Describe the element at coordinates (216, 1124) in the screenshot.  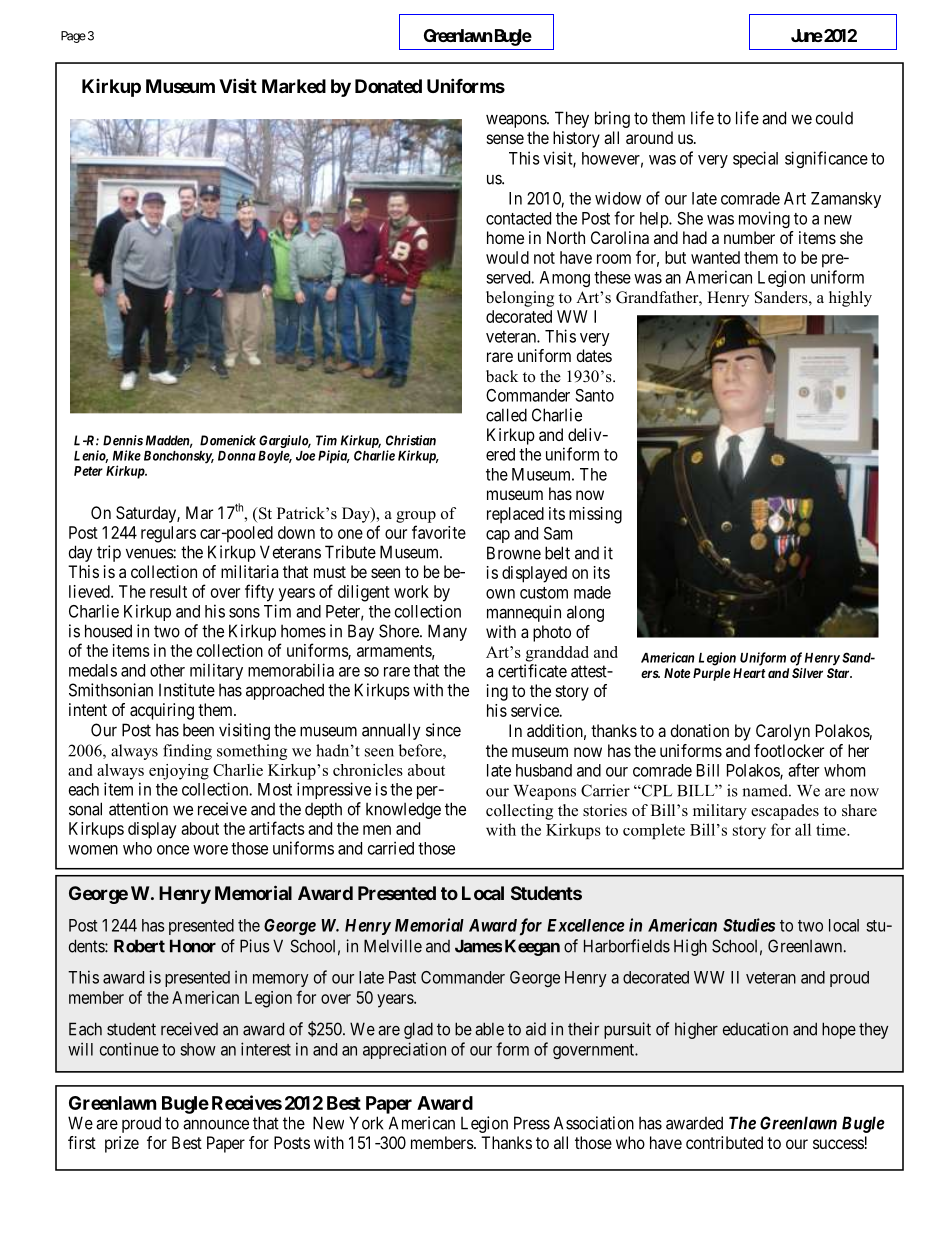
I see `announce` at that location.
